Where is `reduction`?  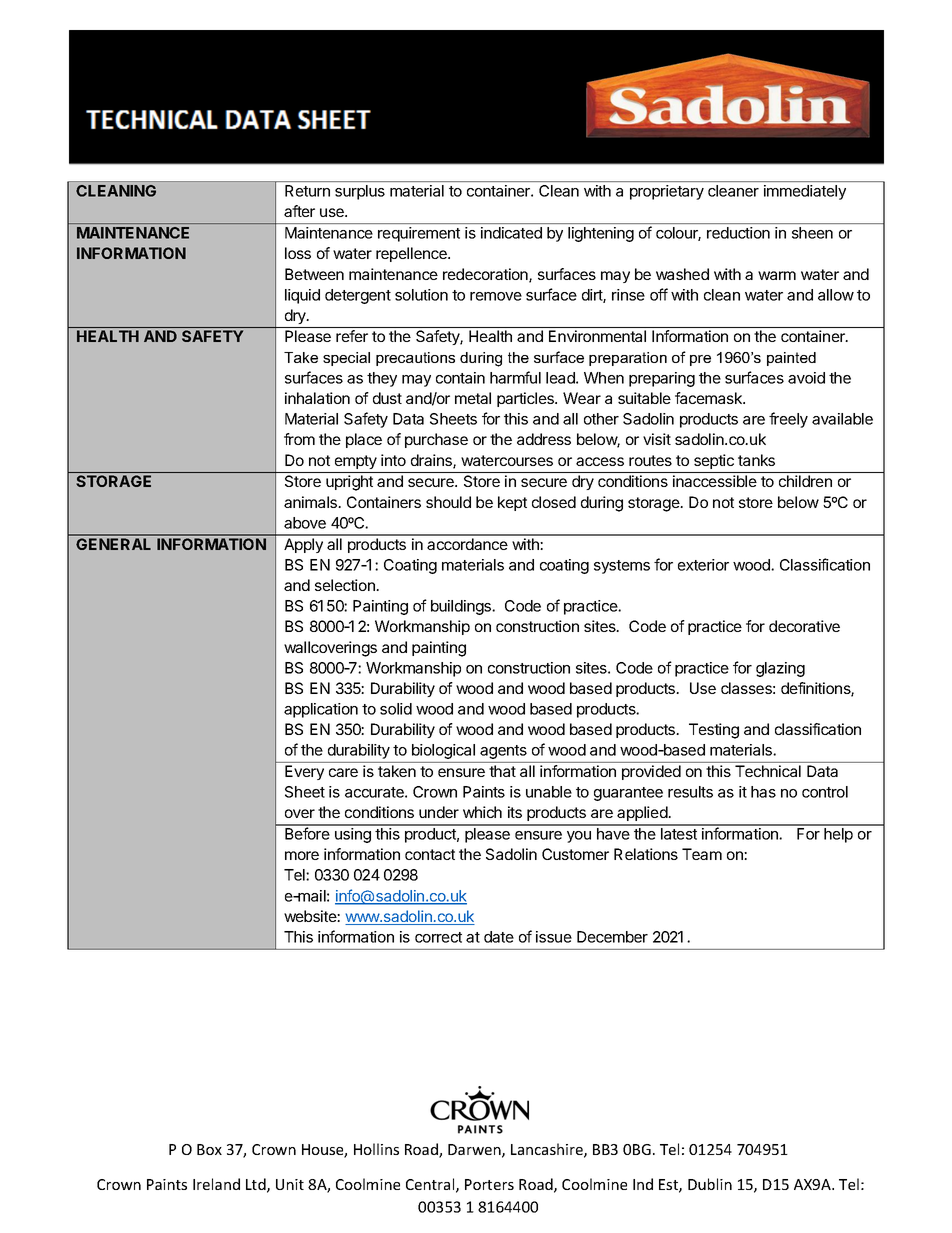
reduction is located at coordinates (738, 233).
